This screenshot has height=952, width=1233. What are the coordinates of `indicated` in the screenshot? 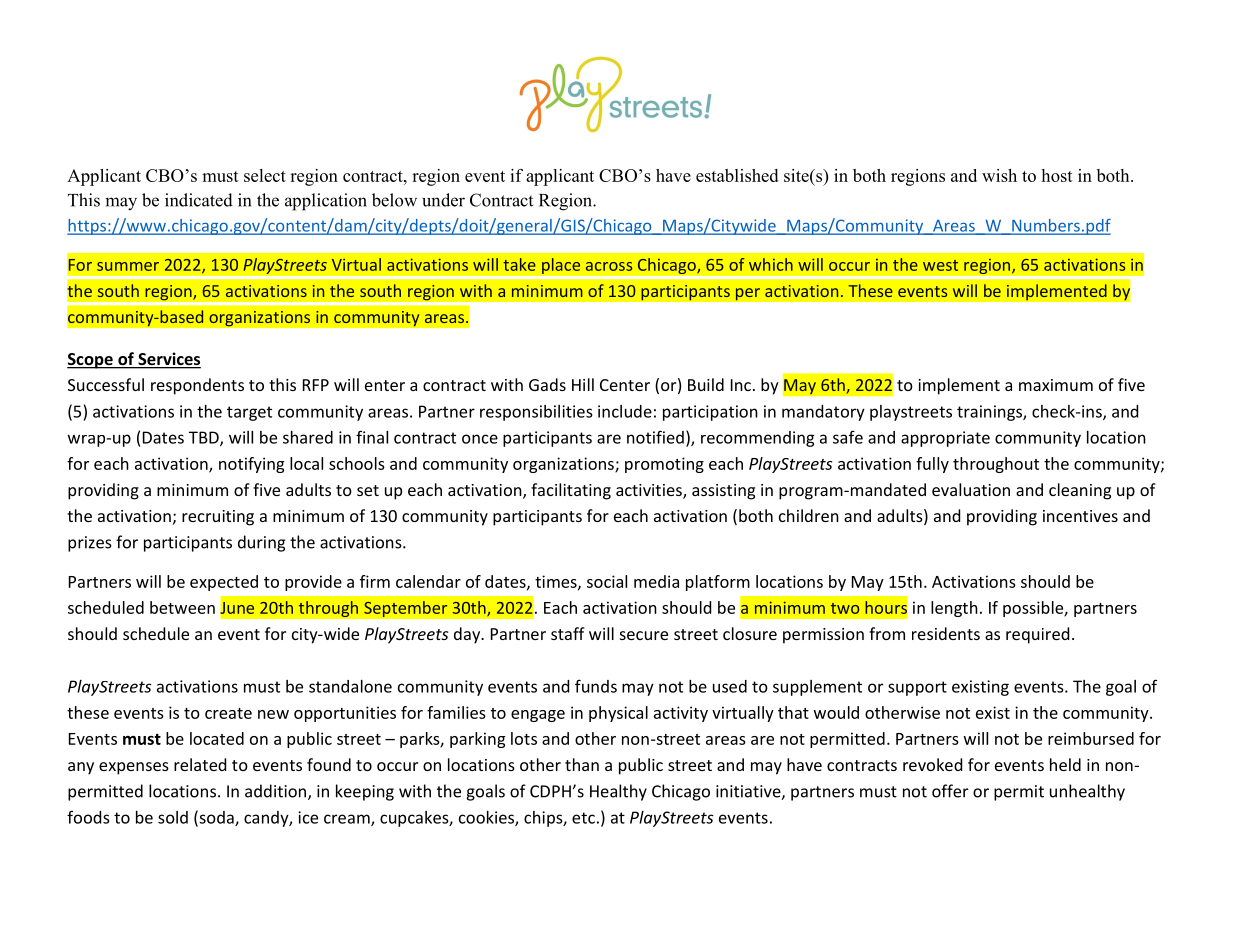 It's located at (199, 200).
